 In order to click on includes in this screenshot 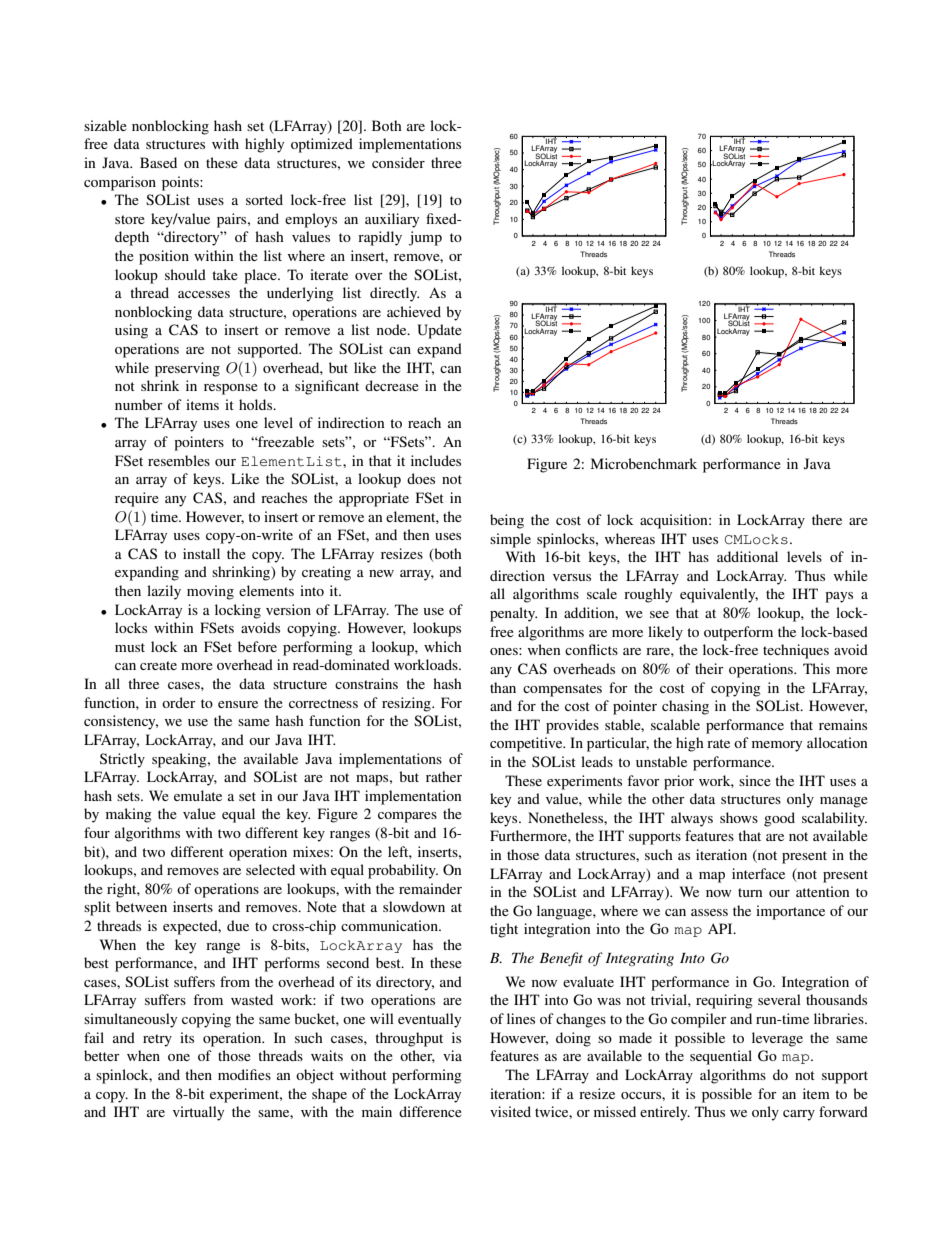, I will do `click(436, 460)`.
